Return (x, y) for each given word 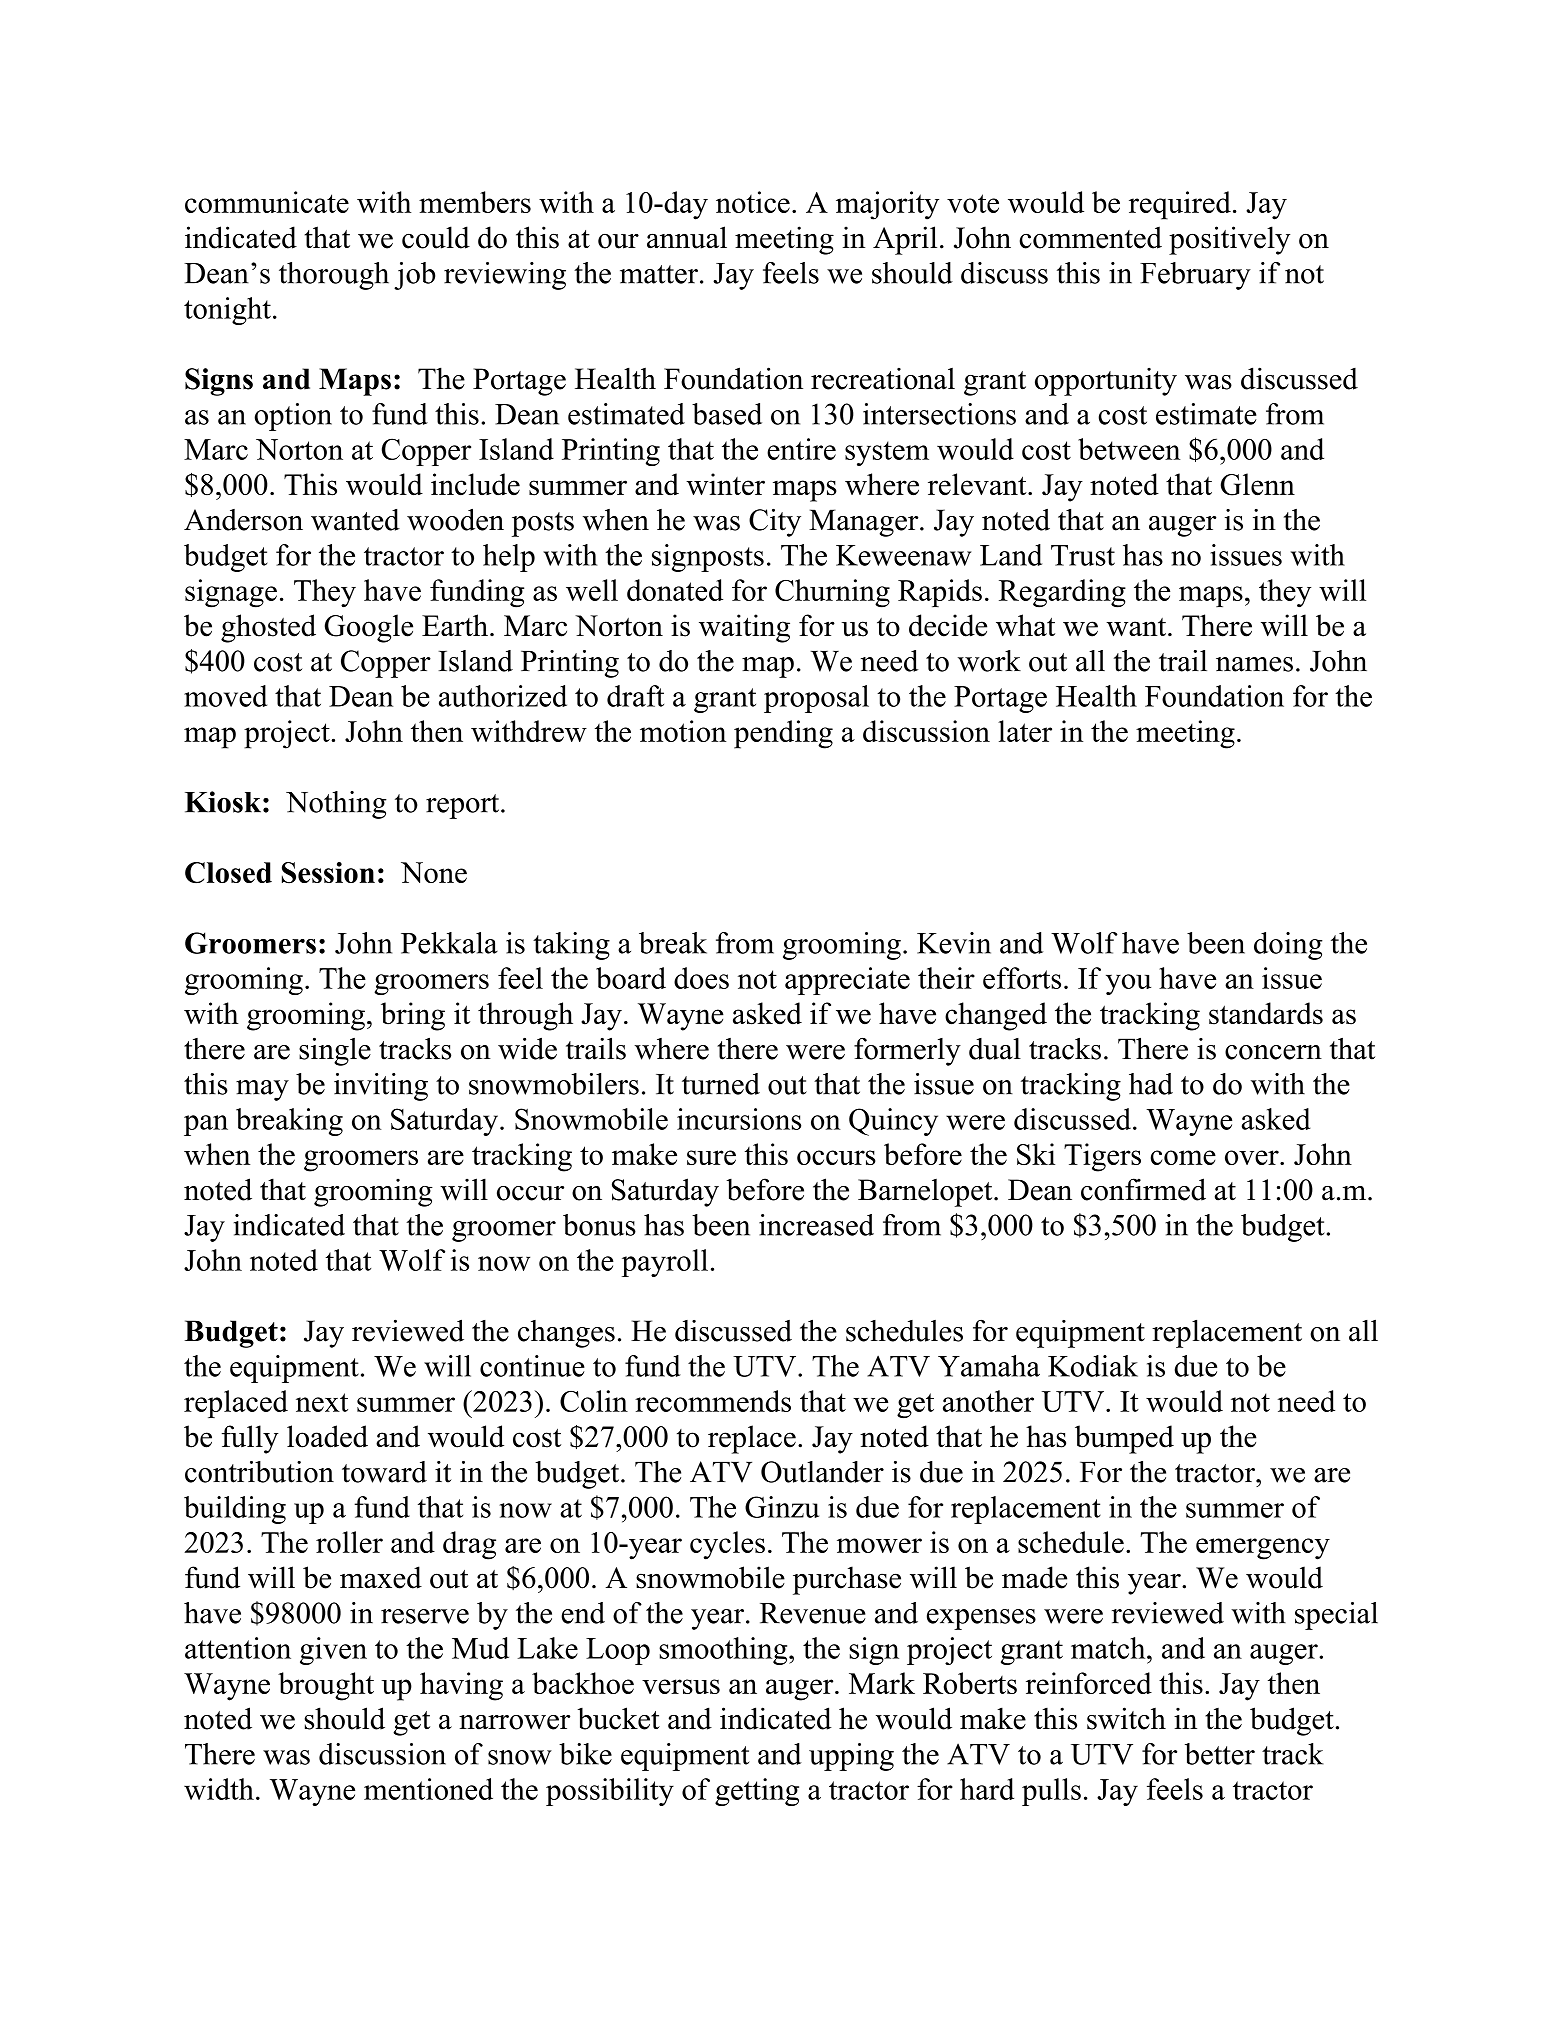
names (1254, 664)
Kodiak (1093, 1366)
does (701, 978)
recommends (713, 1401)
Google (369, 628)
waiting (744, 628)
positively (1229, 240)
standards (1266, 1013)
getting (757, 1792)
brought (326, 1686)
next (322, 1402)
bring (413, 1016)
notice (753, 202)
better (1220, 1754)
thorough (334, 276)
